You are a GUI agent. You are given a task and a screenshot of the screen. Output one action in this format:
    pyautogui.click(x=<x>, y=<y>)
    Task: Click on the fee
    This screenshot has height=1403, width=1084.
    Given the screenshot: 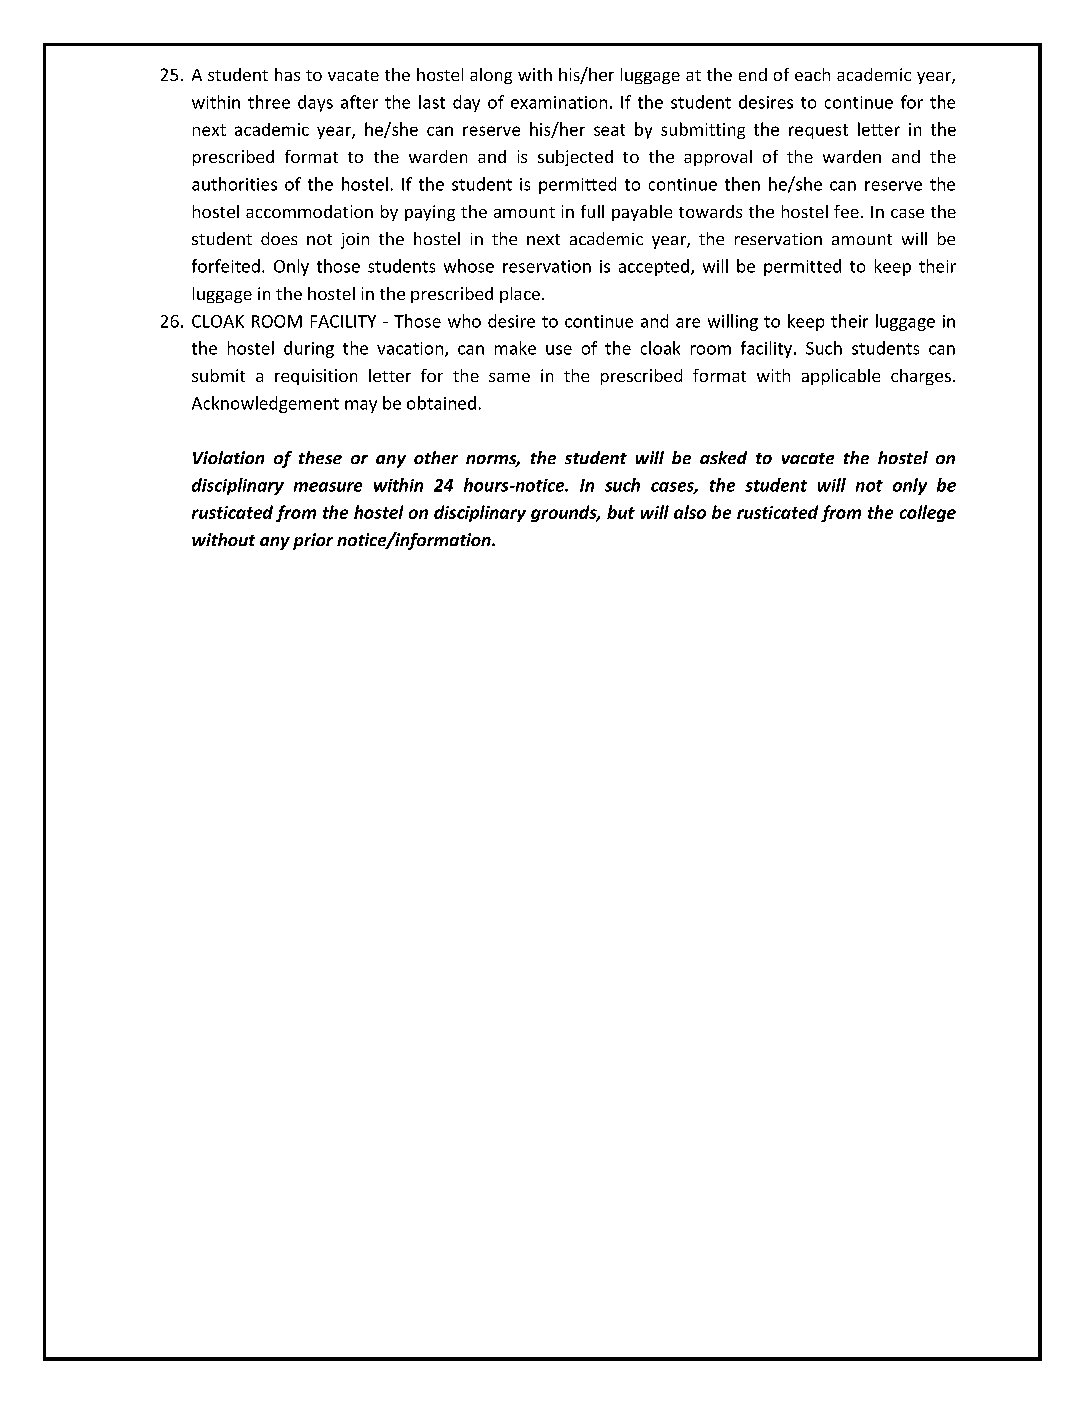 What is the action you would take?
    pyautogui.click(x=846, y=211)
